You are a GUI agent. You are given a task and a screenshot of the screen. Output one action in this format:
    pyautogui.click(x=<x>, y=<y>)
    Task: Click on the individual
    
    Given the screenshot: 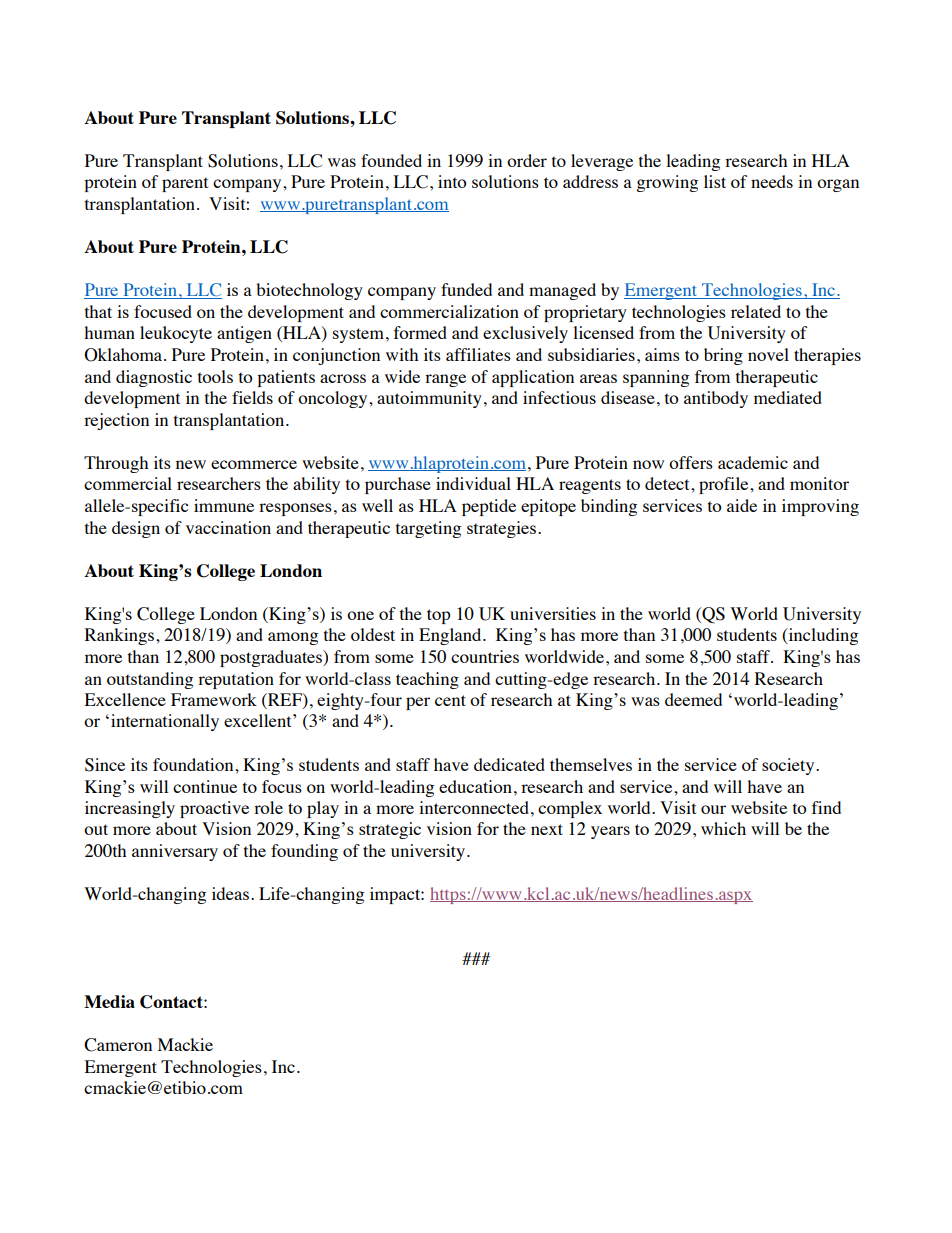 What is the action you would take?
    pyautogui.click(x=473, y=483)
